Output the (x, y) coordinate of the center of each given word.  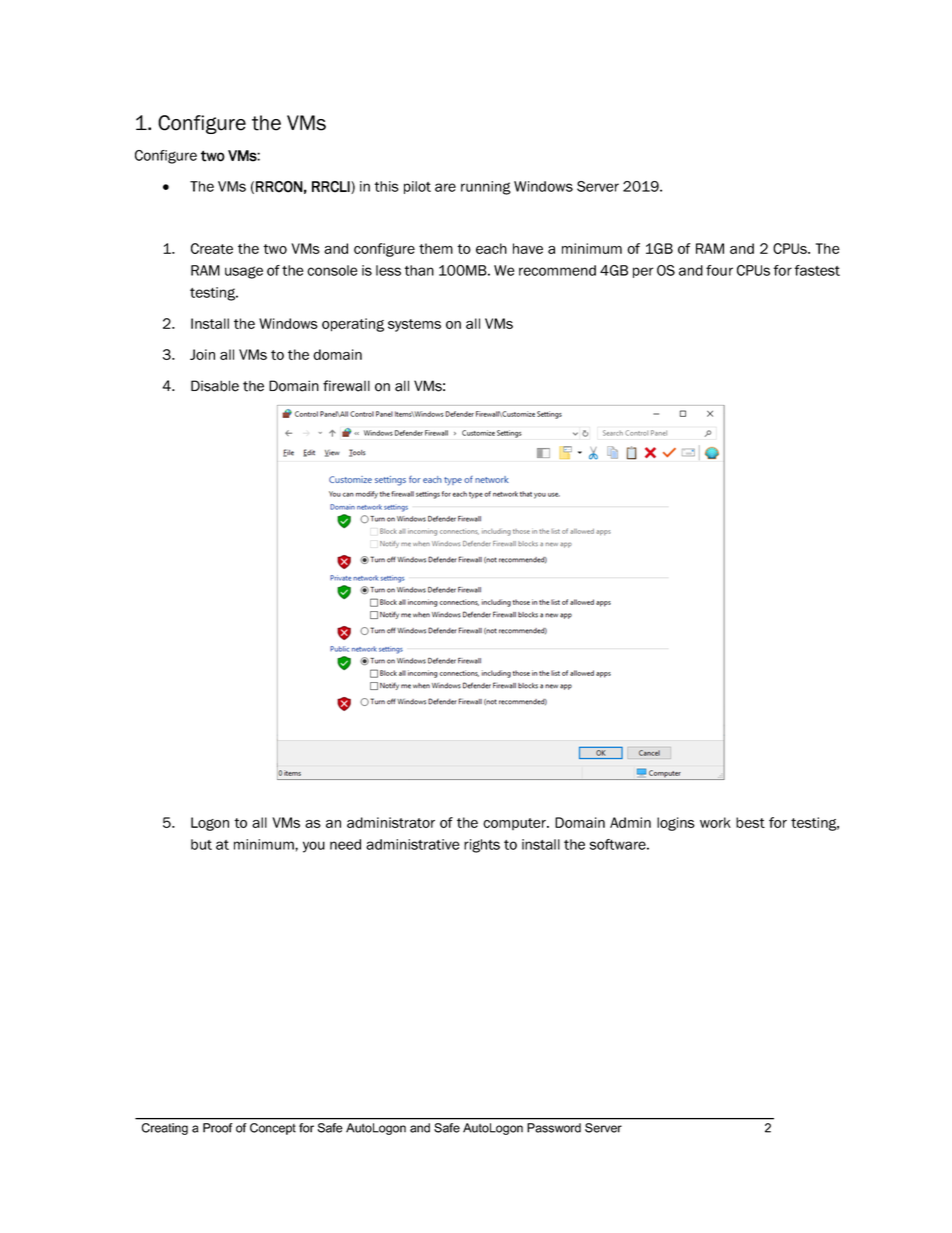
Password (554, 1128)
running (486, 188)
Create (212, 248)
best (750, 822)
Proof (218, 1128)
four (719, 270)
